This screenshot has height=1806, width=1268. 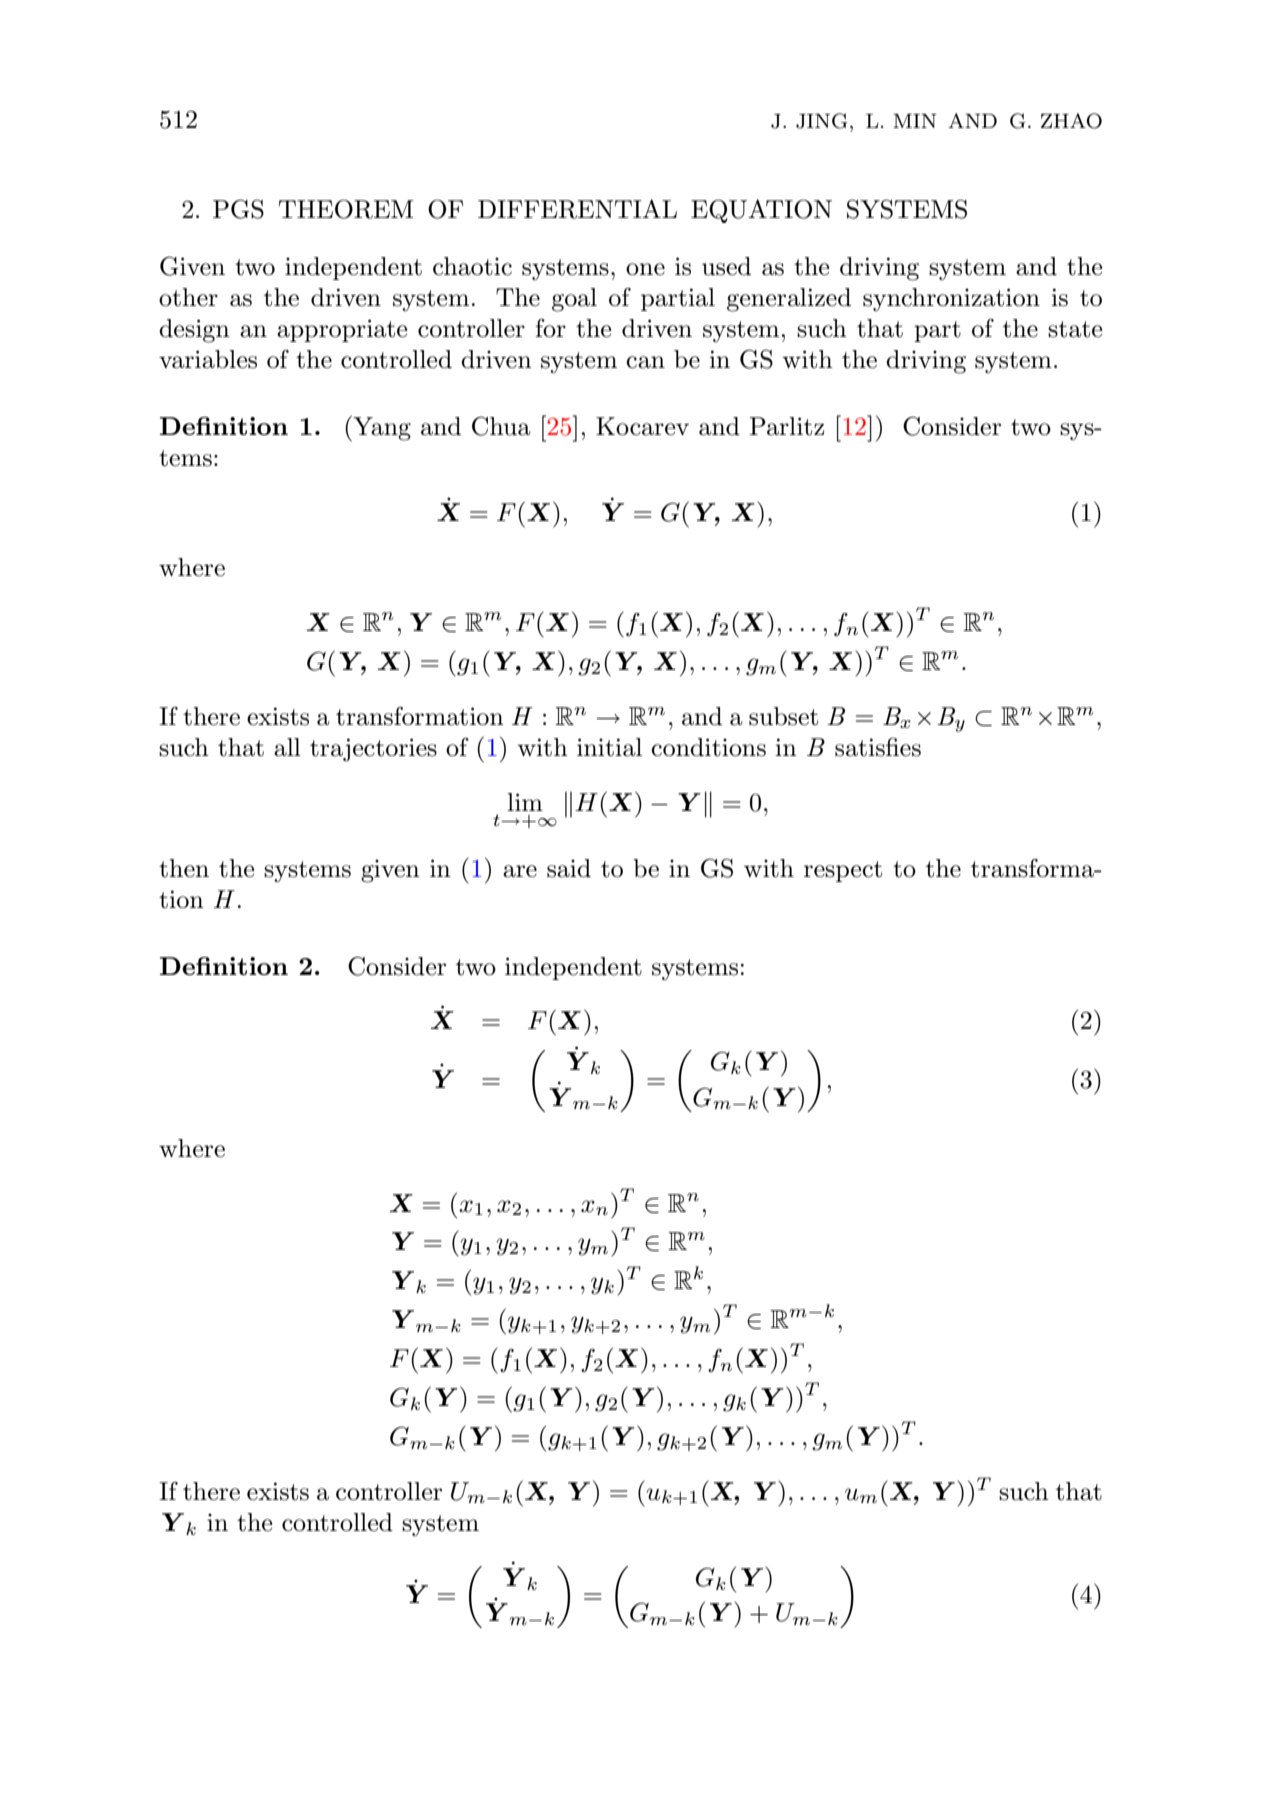 I want to click on can, so click(x=645, y=362).
